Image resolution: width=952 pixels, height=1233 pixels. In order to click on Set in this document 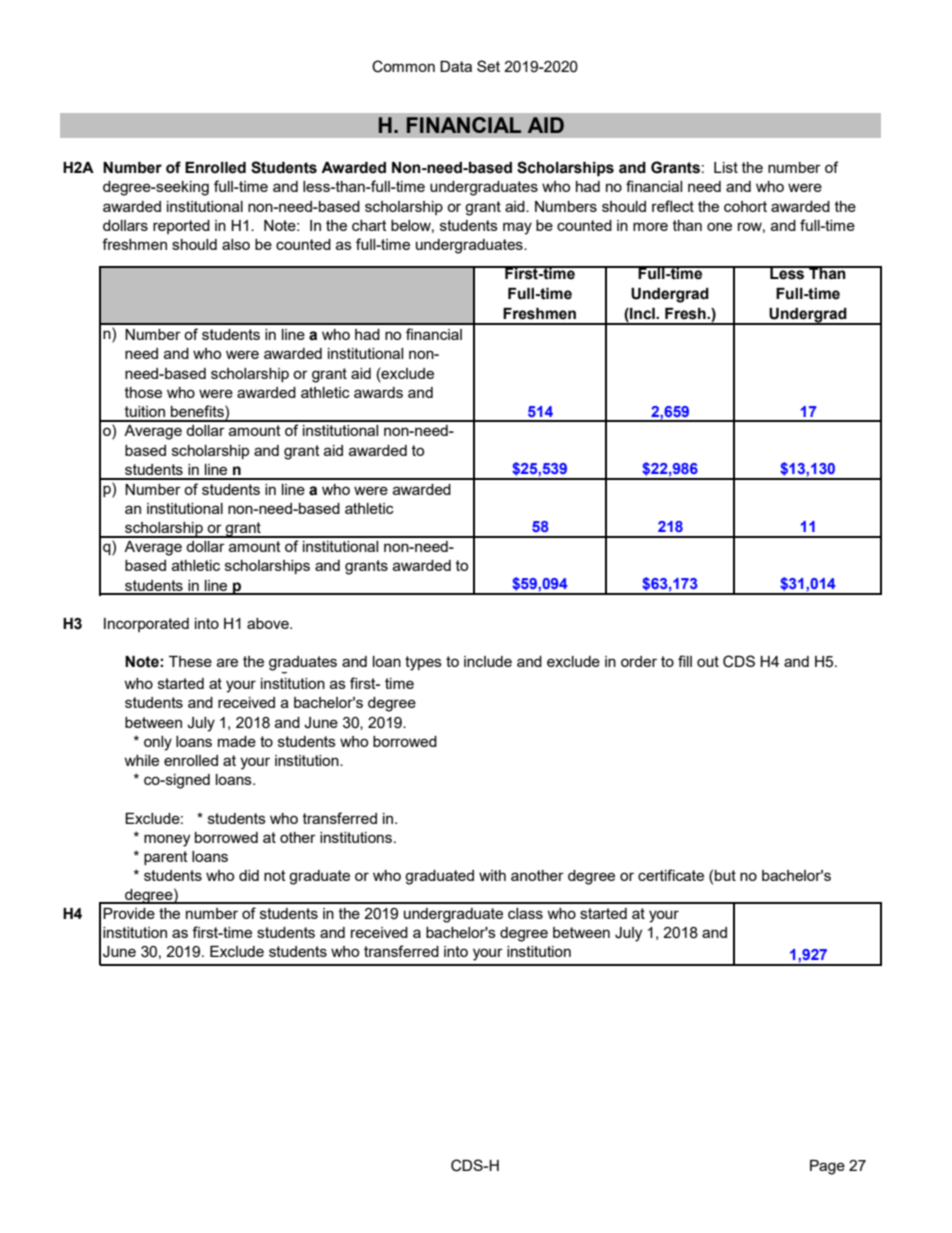, I will do `click(488, 66)`.
